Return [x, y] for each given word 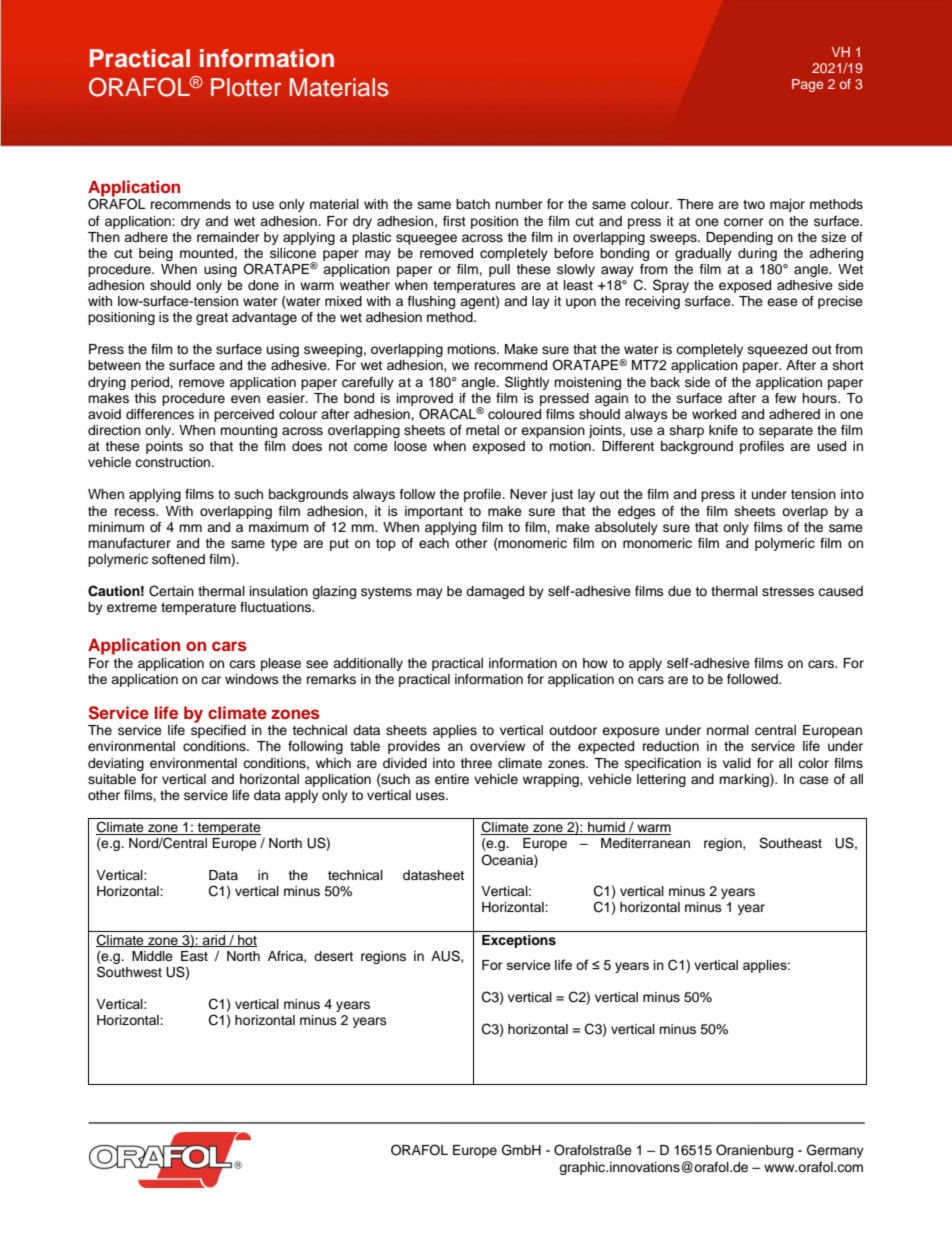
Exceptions [519, 941]
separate [786, 432]
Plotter [246, 87]
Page [807, 85]
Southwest [129, 972]
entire [452, 779]
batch [473, 204]
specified [218, 731]
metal [482, 430]
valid [737, 763]
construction [174, 462]
